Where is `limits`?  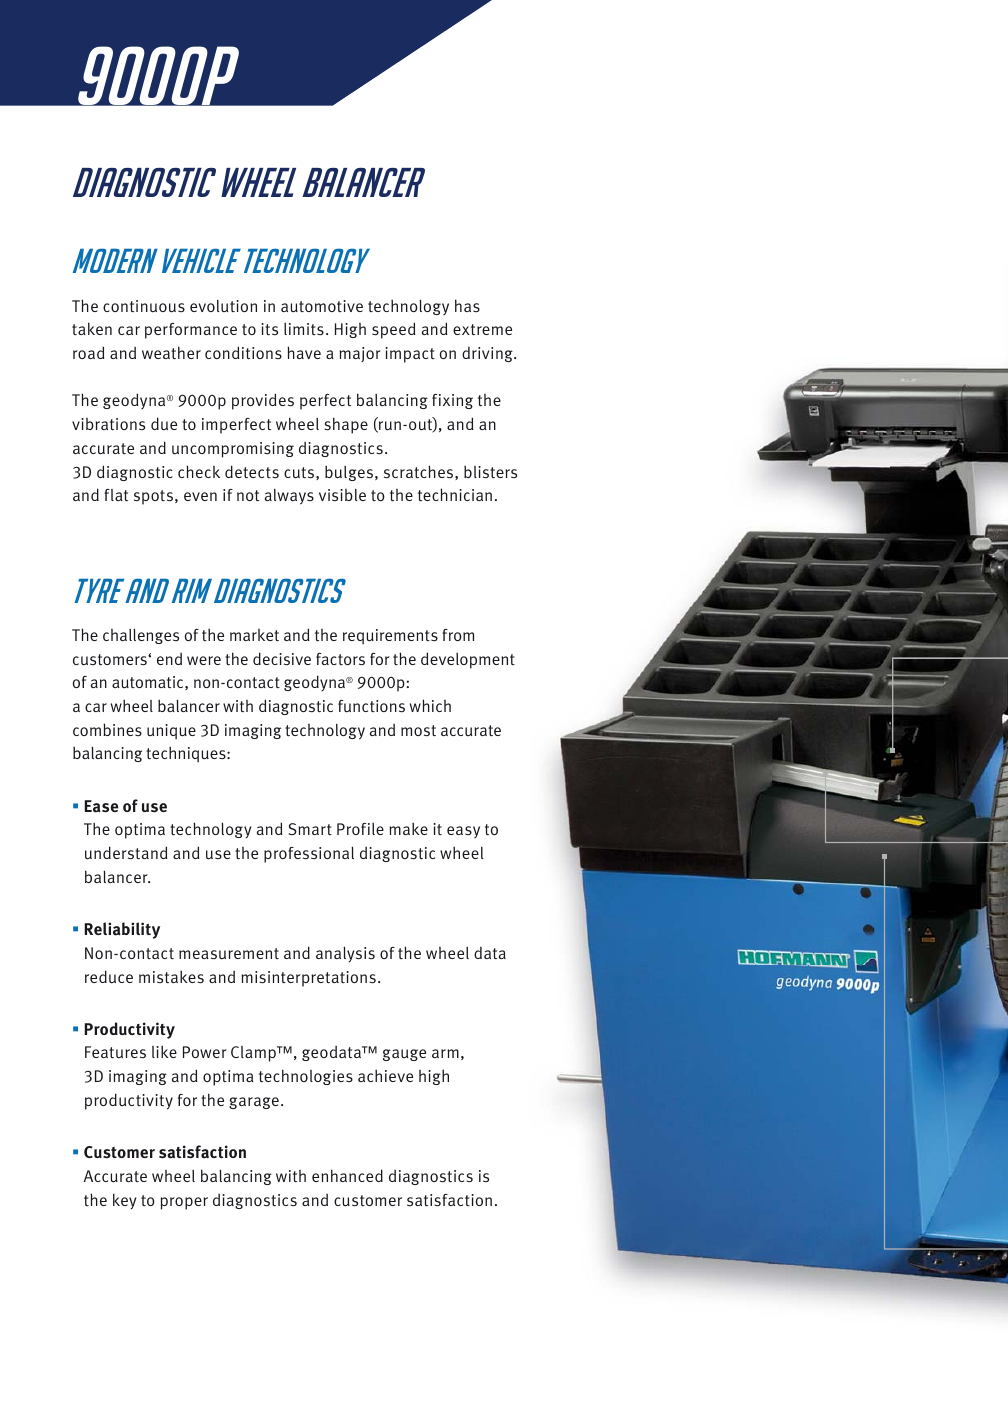
limits is located at coordinates (304, 329).
